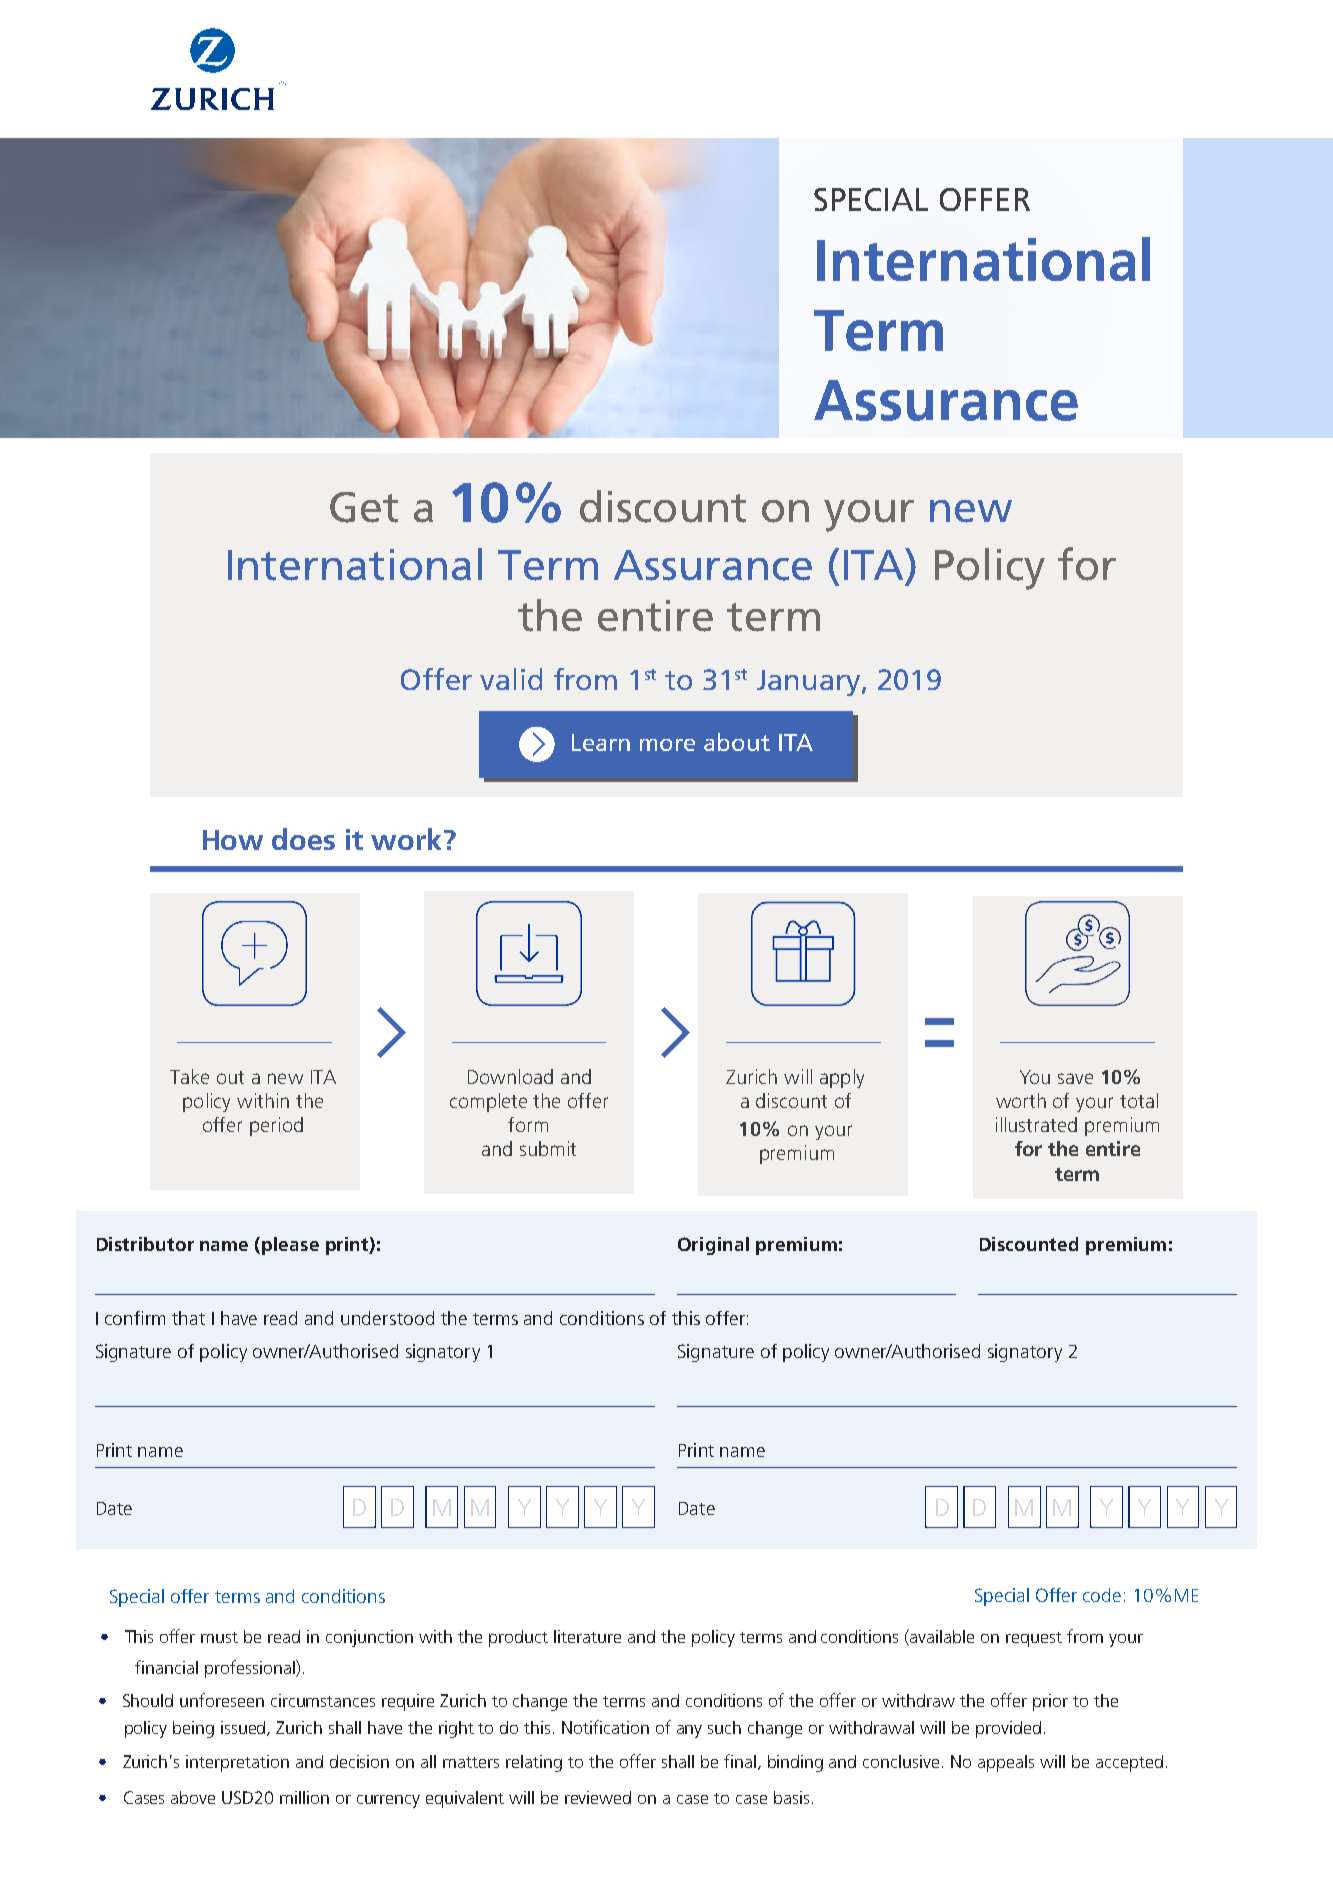 The width and height of the screenshot is (1333, 1885). I want to click on interpretation, so click(237, 1763).
